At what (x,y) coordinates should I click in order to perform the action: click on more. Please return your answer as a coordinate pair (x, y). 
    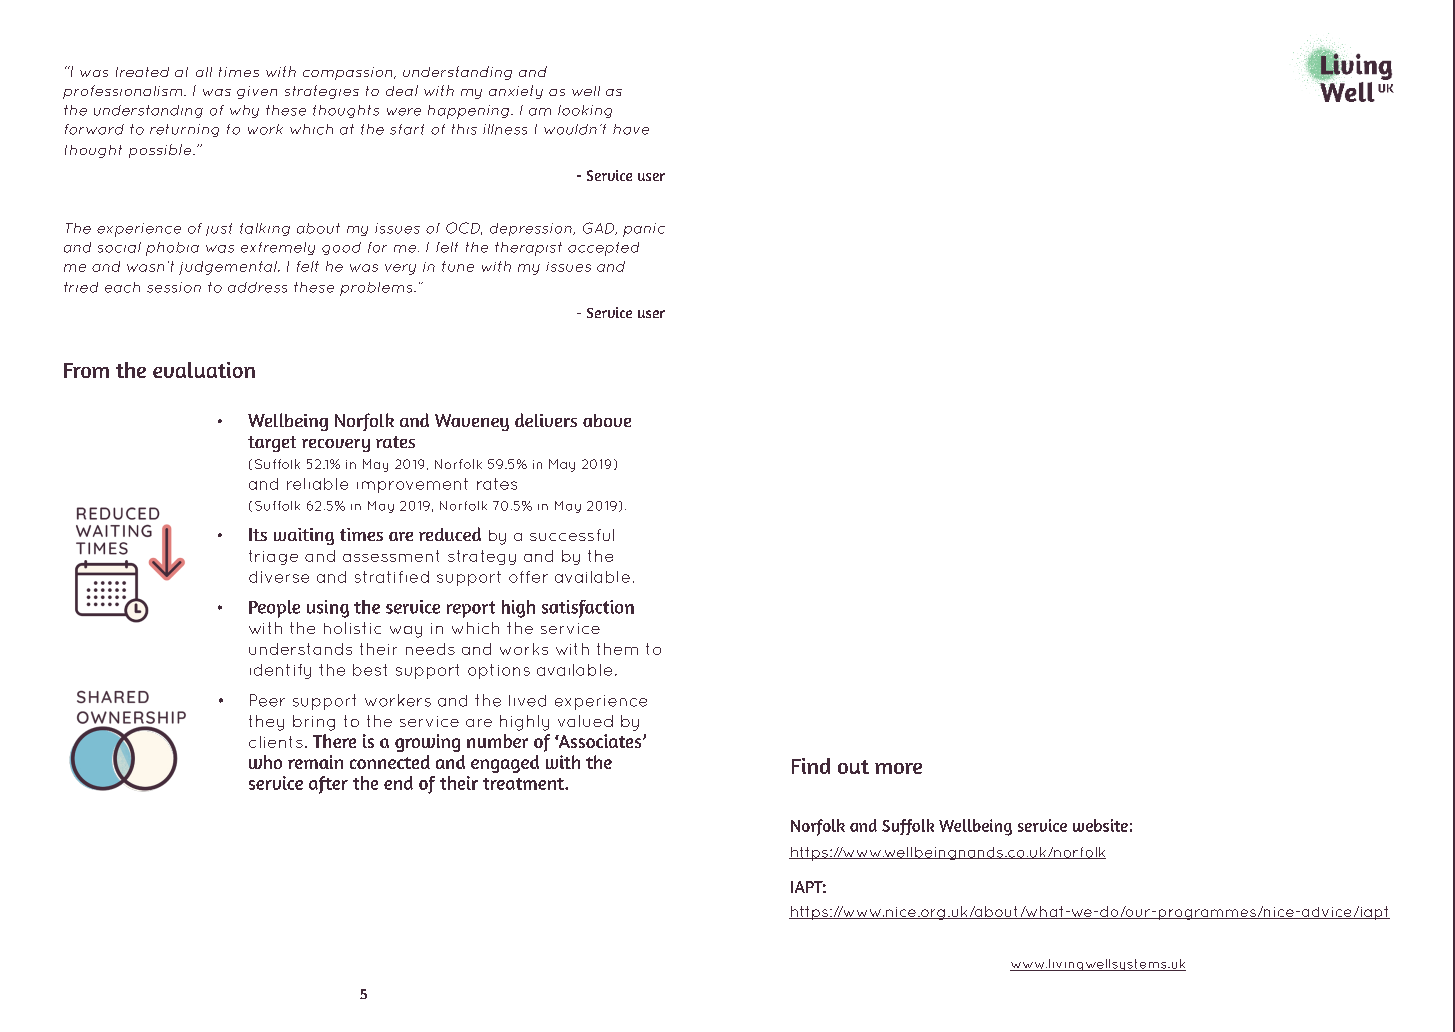
    Looking at the image, I should click on (898, 768).
